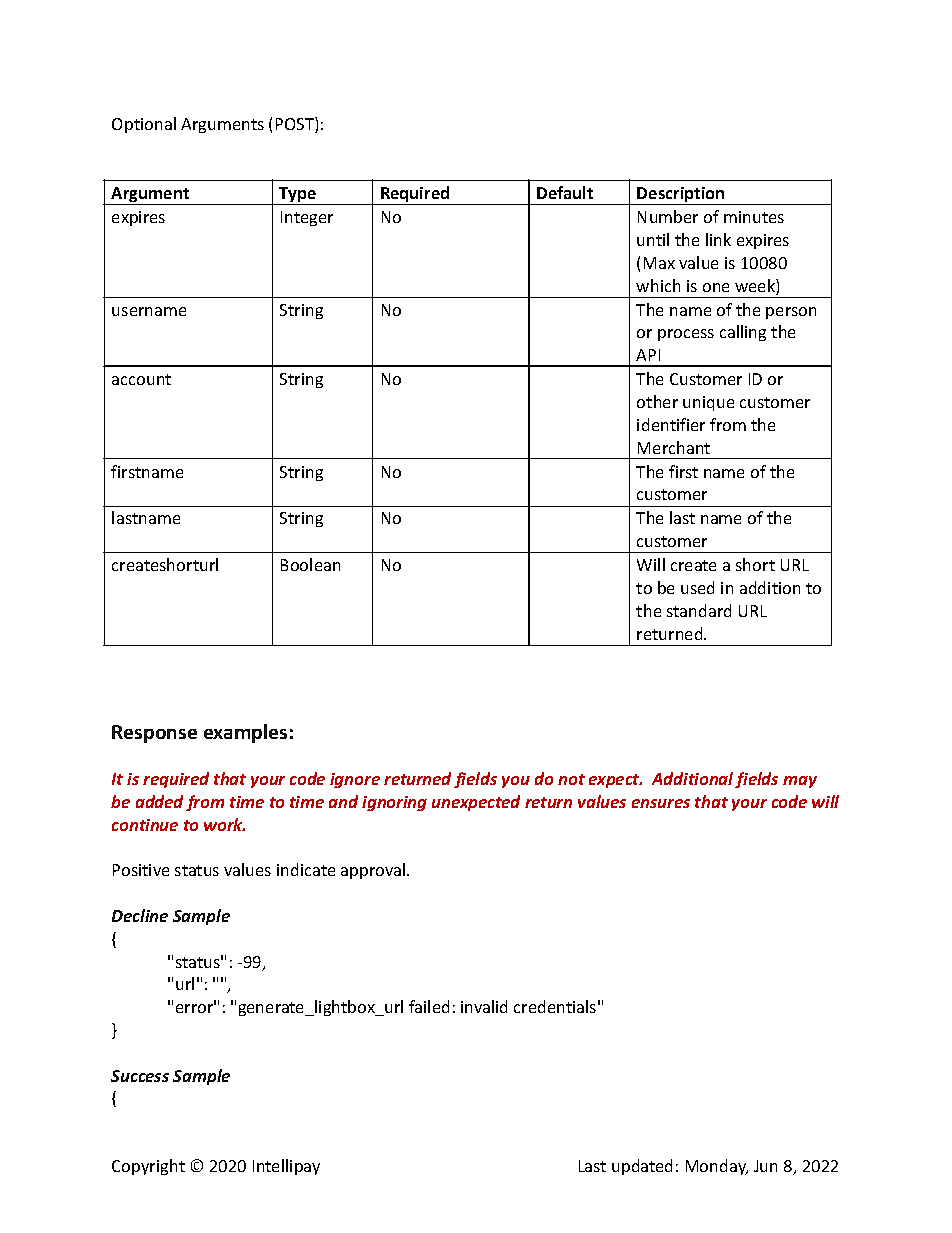 The width and height of the page is (952, 1233). I want to click on examples, so click(245, 733).
